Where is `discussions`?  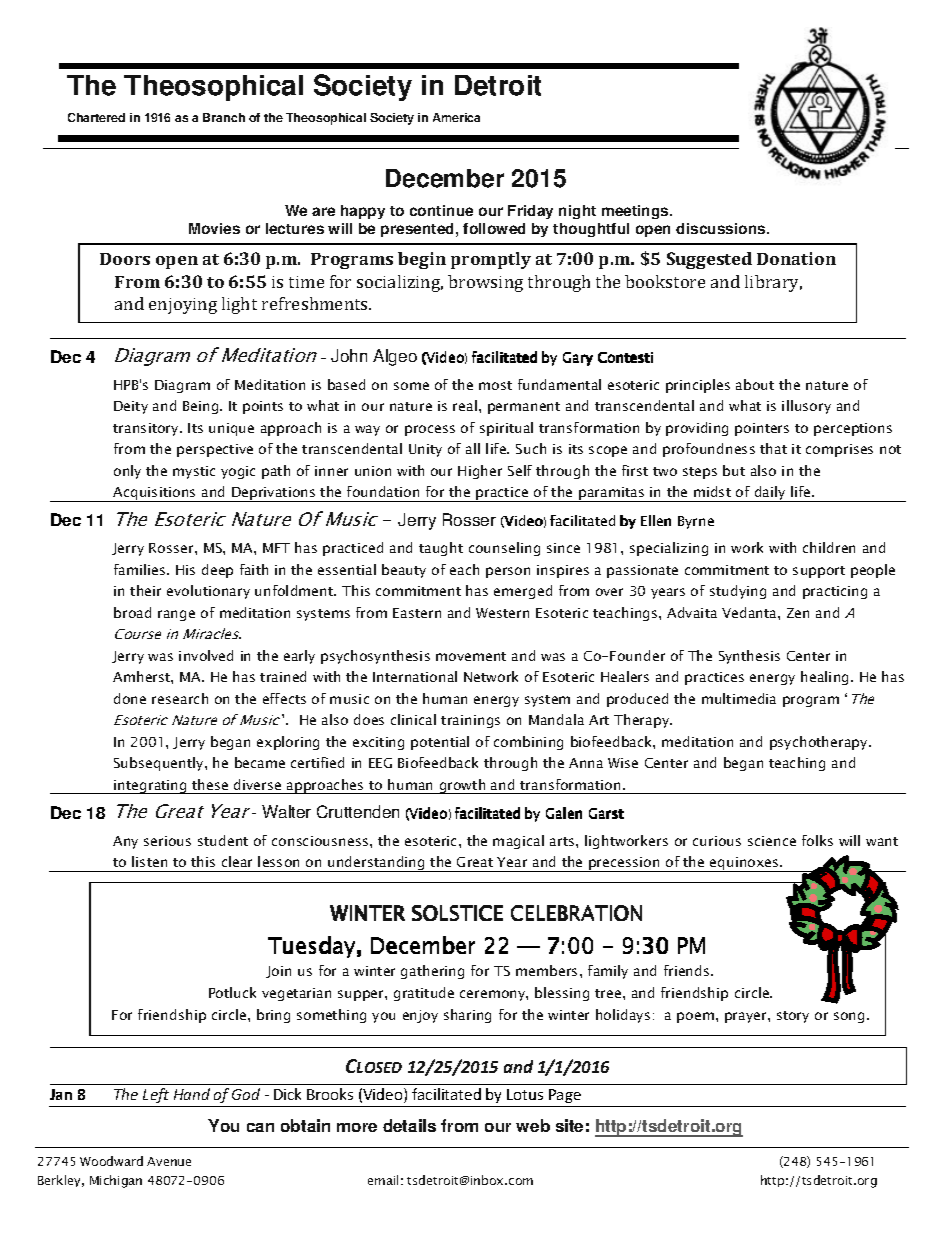
discussions is located at coordinates (722, 228).
